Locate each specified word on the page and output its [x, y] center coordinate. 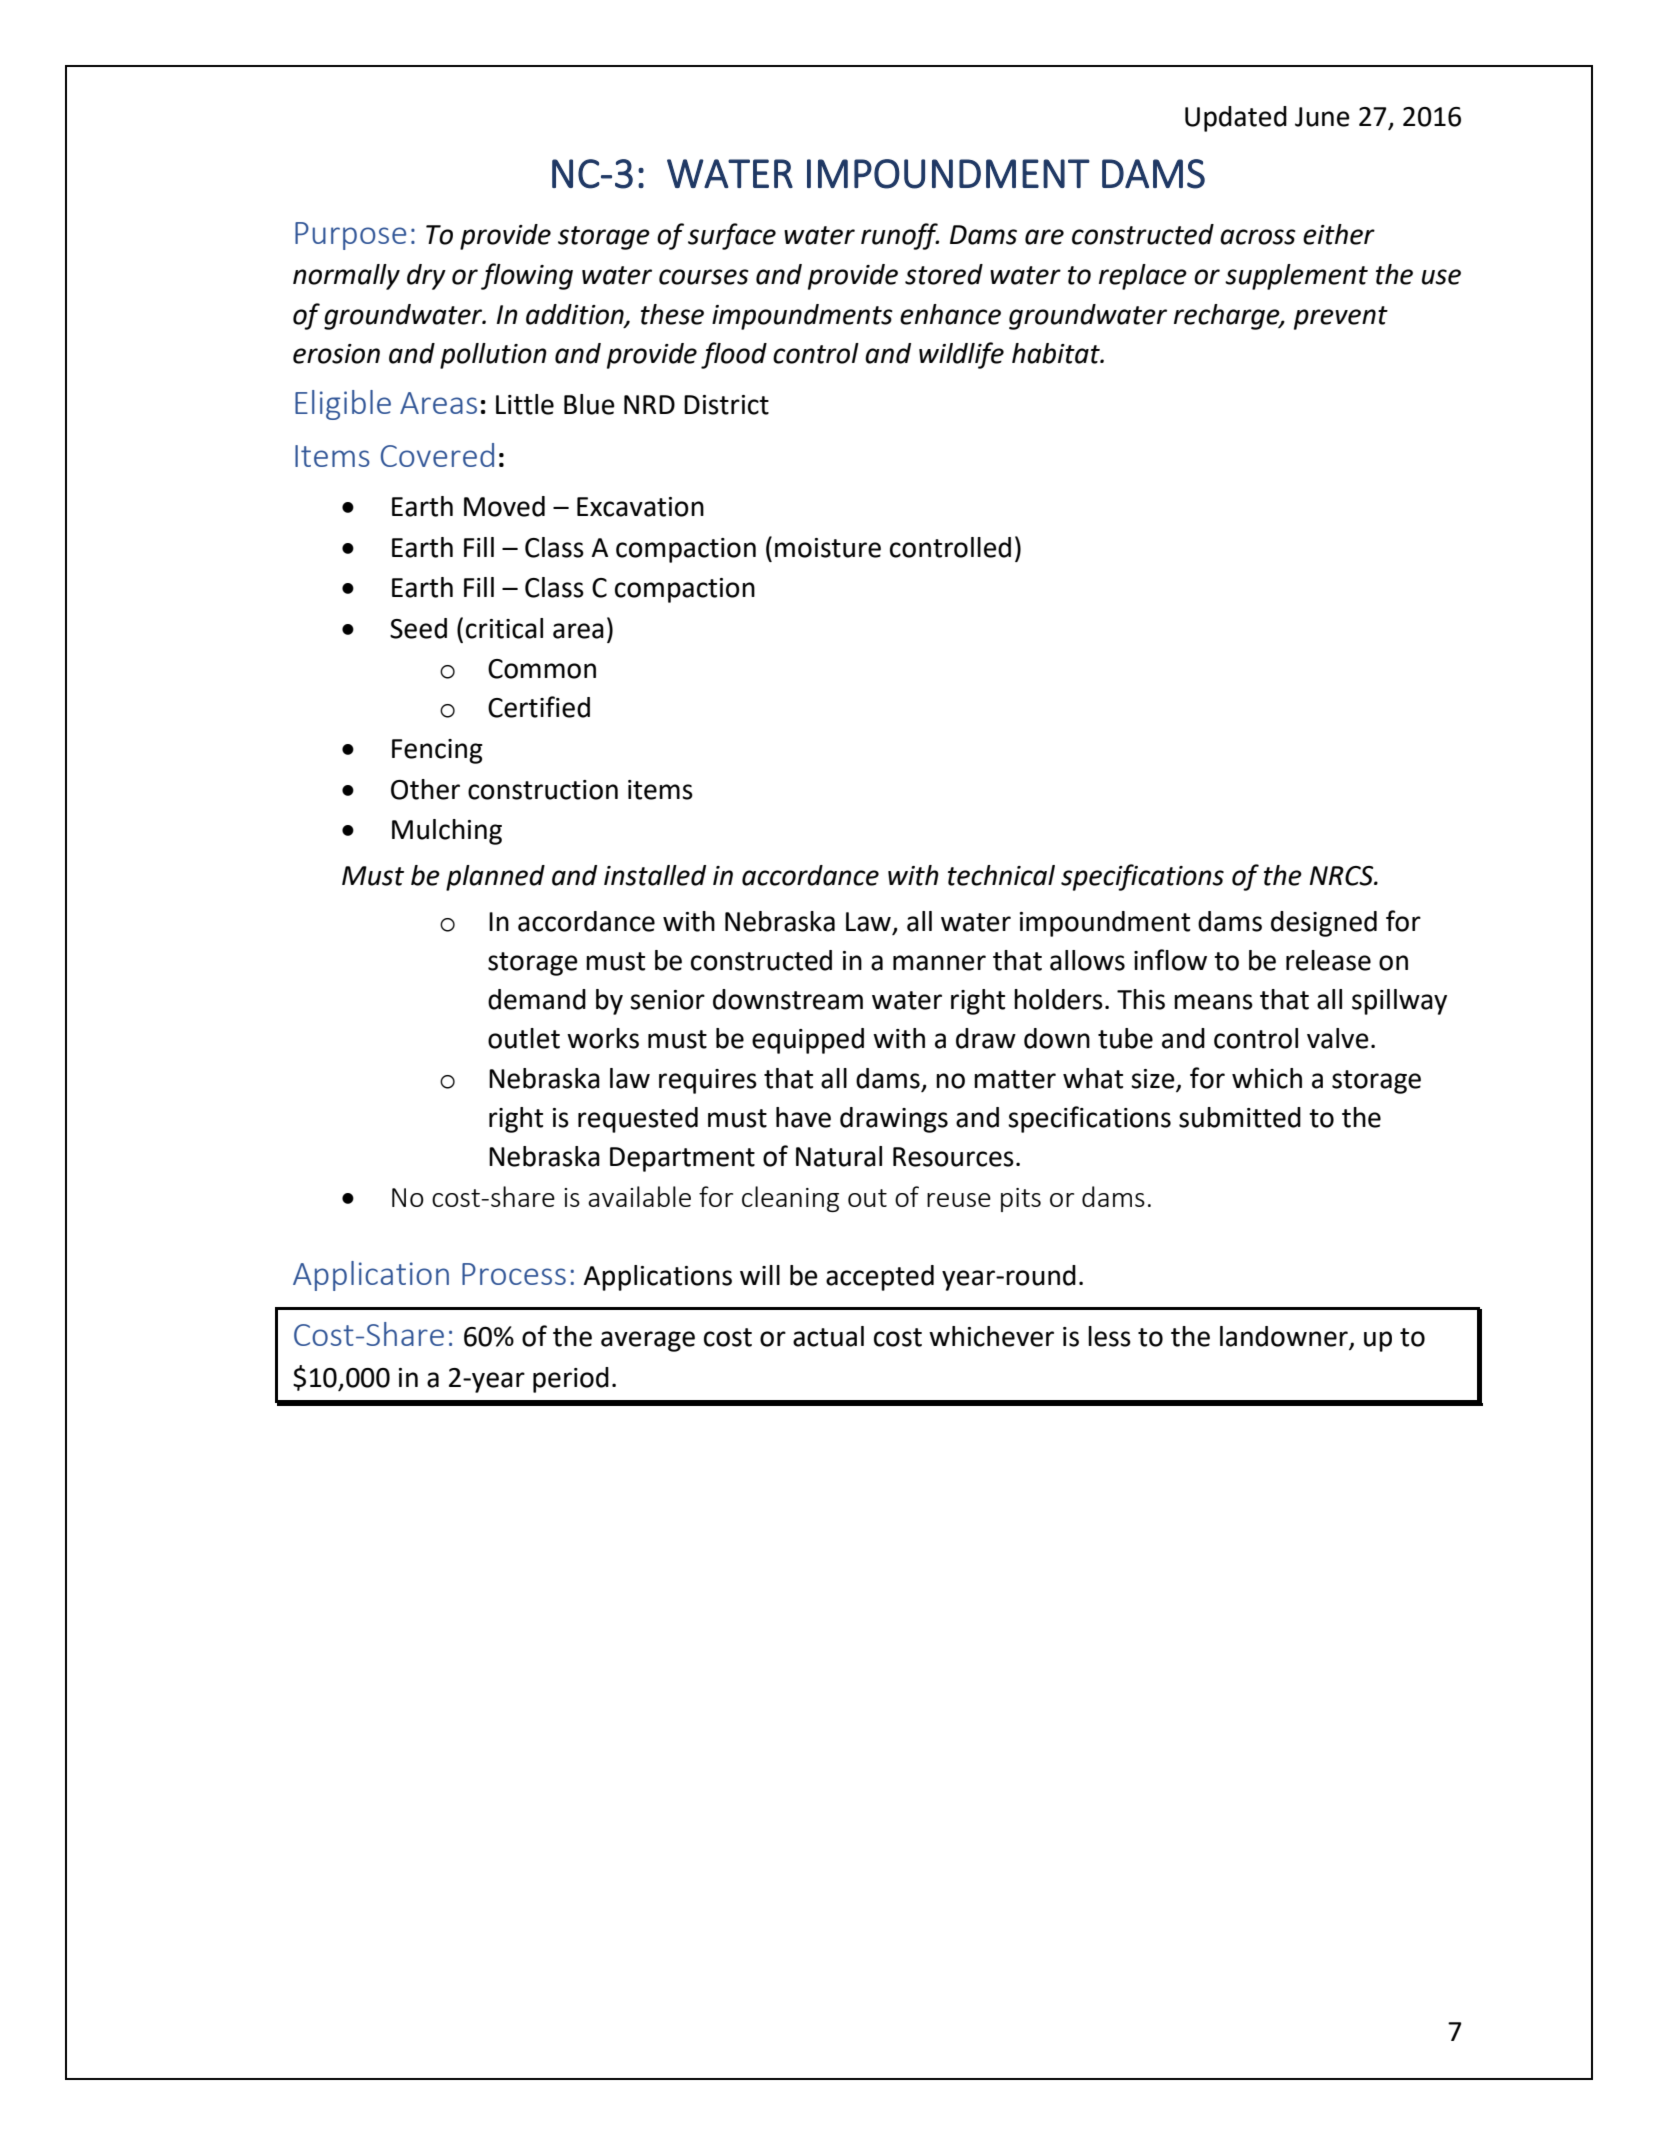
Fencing [437, 751]
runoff [900, 236]
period [571, 1380]
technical [1001, 875]
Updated [1236, 119]
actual [828, 1336]
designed [1324, 924]
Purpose [350, 236]
